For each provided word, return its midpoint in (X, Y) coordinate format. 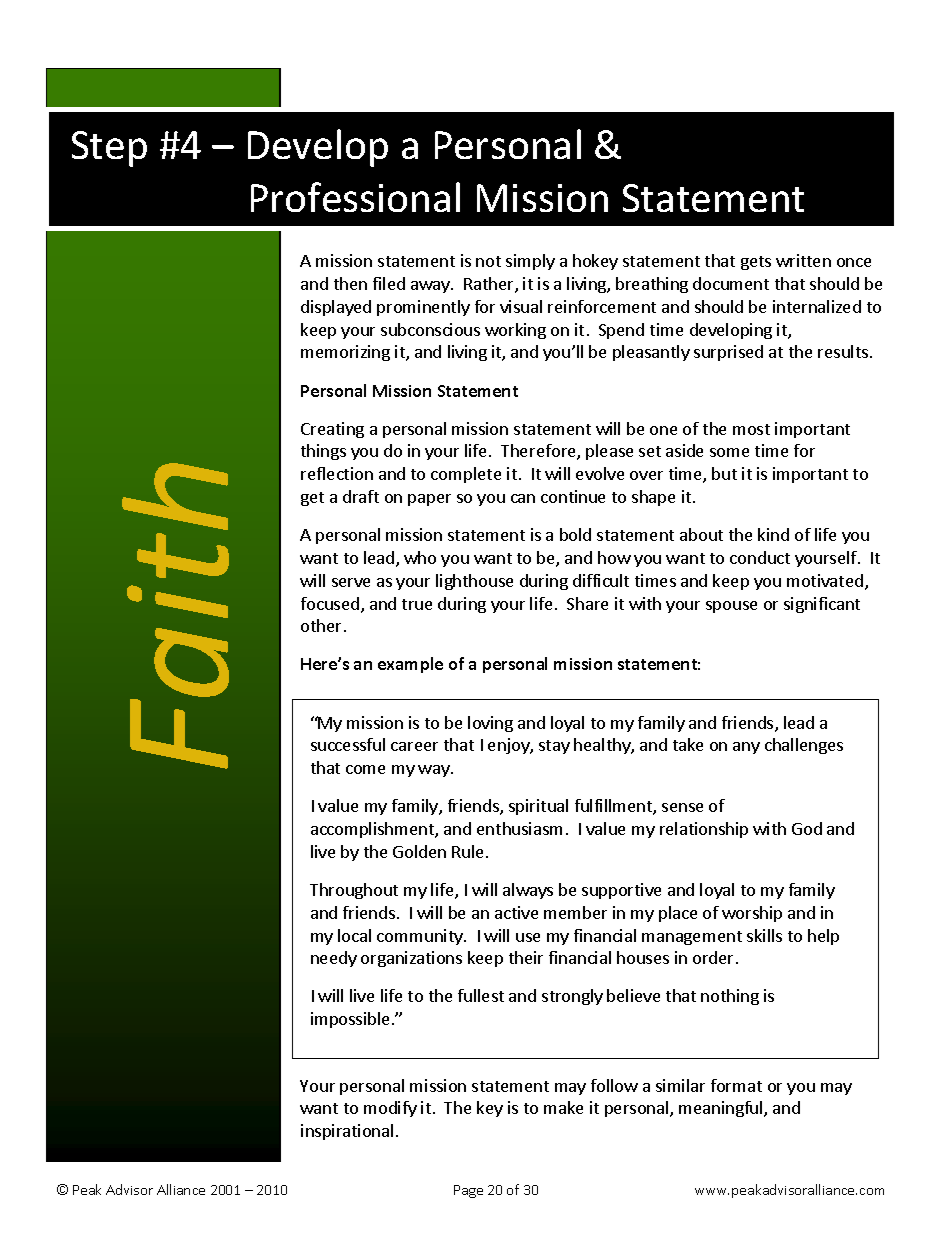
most (751, 429)
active (516, 912)
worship (752, 914)
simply (530, 262)
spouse (731, 607)
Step (109, 149)
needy (334, 959)
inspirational (347, 1132)
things (323, 452)
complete (466, 475)
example (410, 665)
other (321, 625)
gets (756, 263)
